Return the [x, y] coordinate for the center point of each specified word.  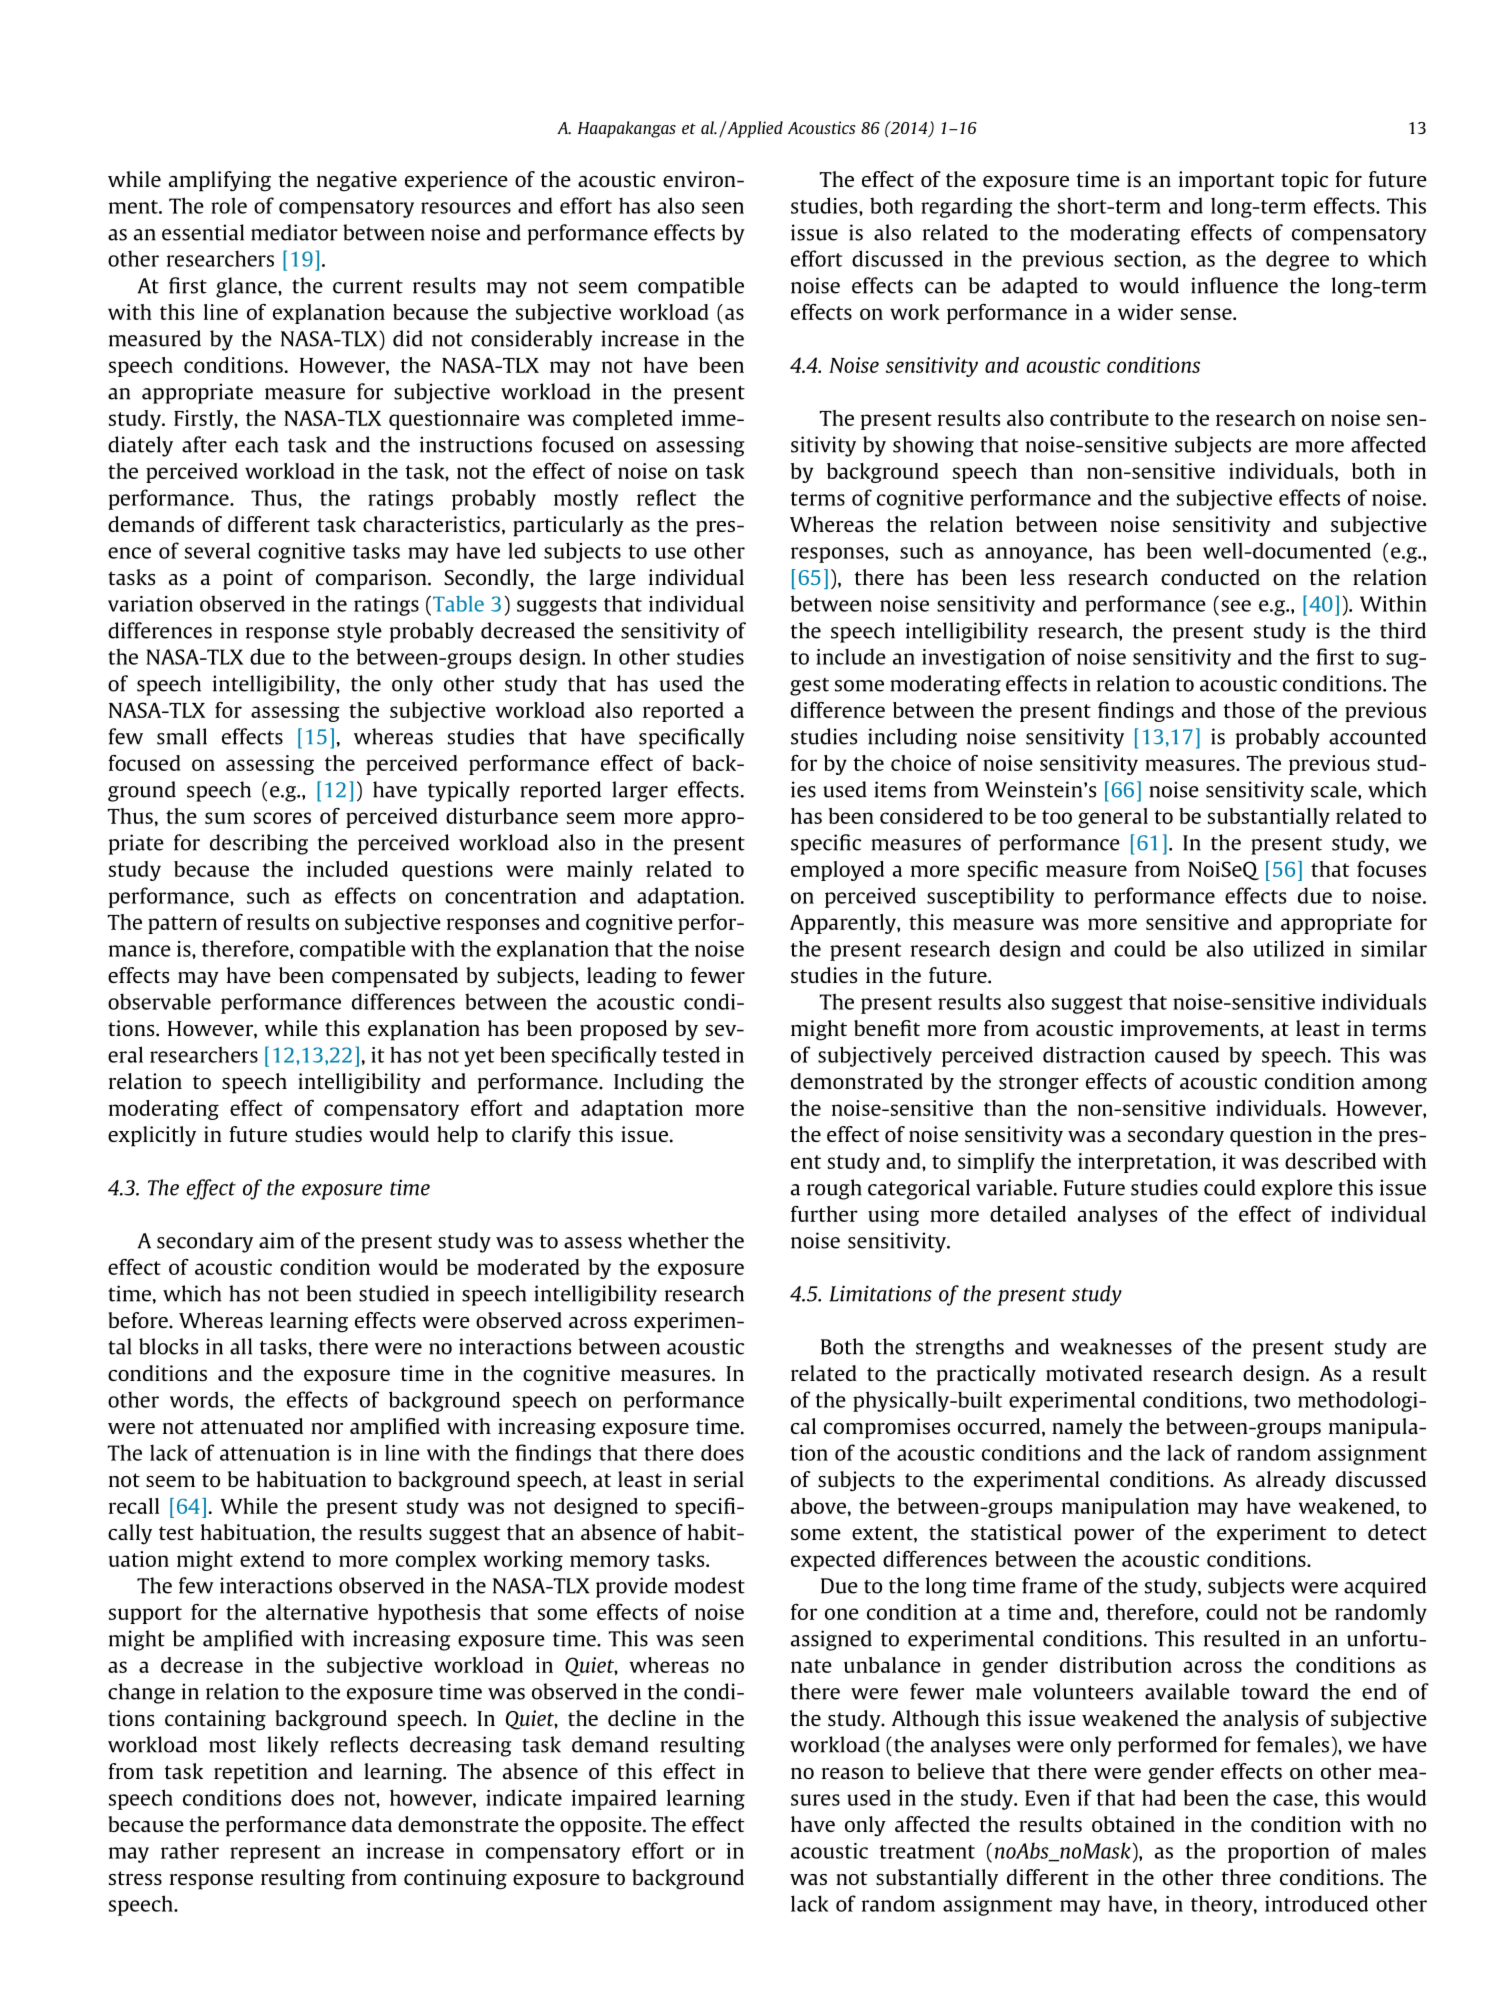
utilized [1288, 948]
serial [719, 1479]
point [248, 579]
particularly [569, 526]
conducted [1210, 577]
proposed [623, 1030]
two [1272, 1401]
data [372, 1824]
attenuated [252, 1426]
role [229, 205]
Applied [754, 129]
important [1226, 181]
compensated [395, 977]
